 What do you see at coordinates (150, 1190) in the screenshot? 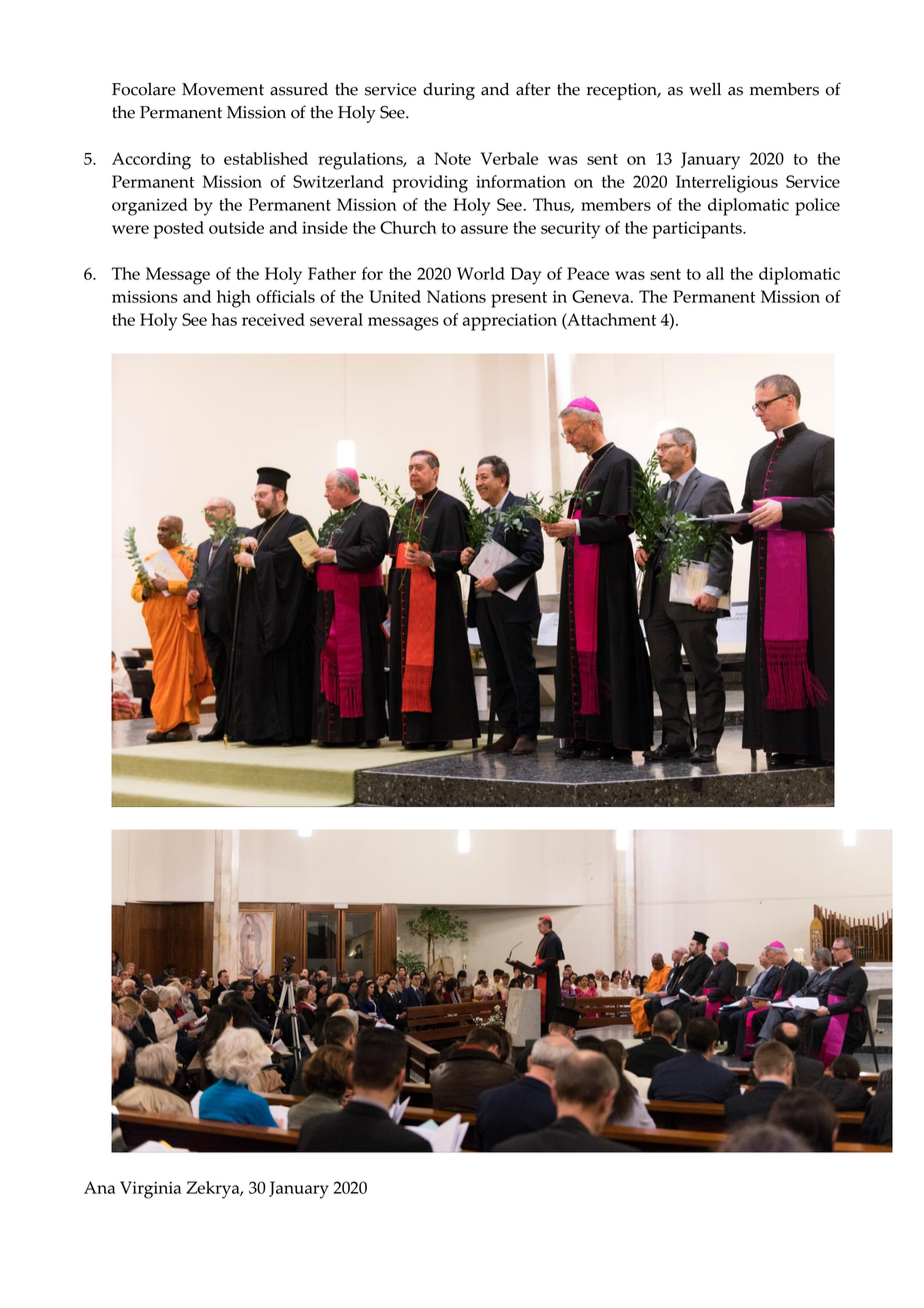
I see `Virginia` at bounding box center [150, 1190].
